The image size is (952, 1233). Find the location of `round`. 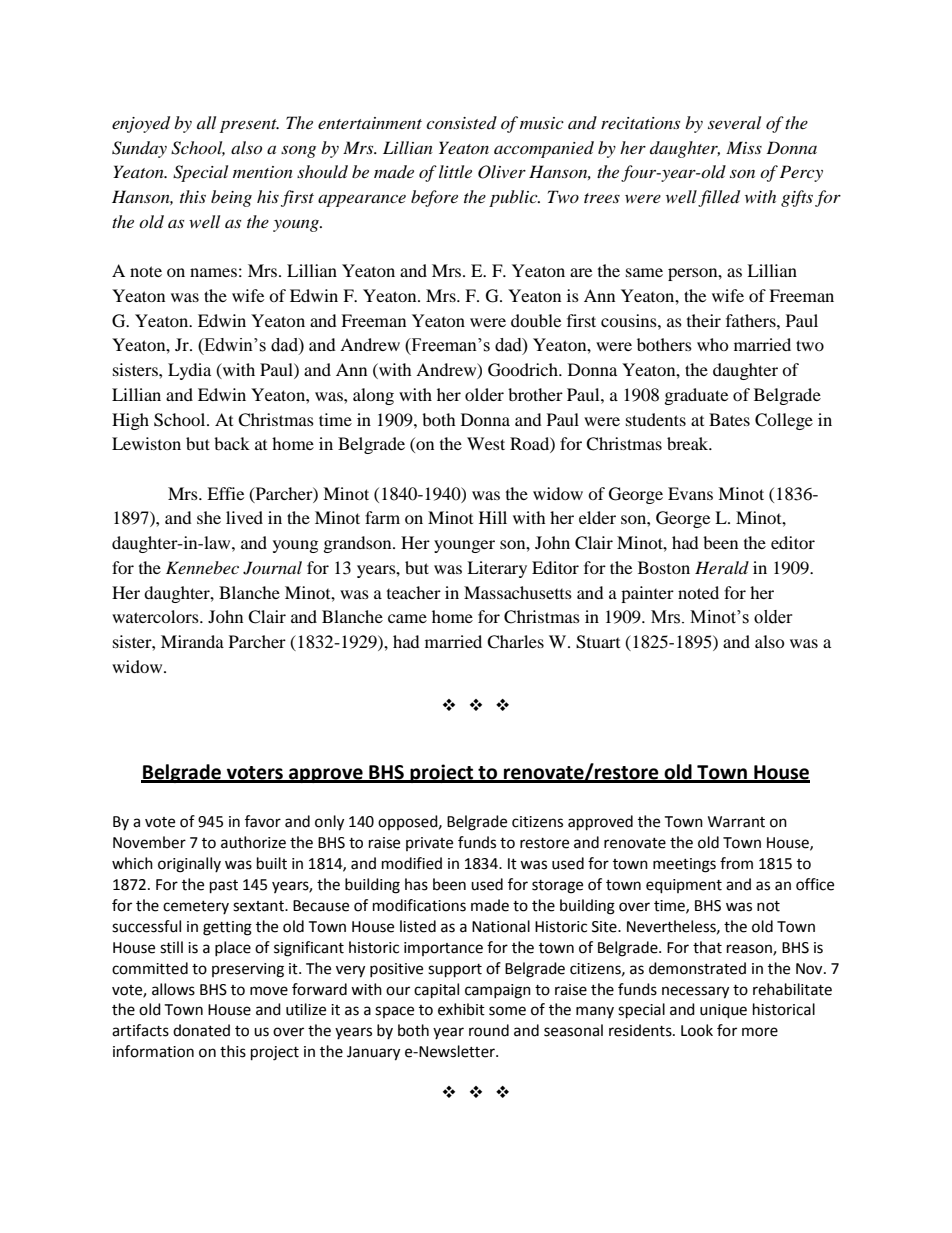

round is located at coordinates (489, 1030).
